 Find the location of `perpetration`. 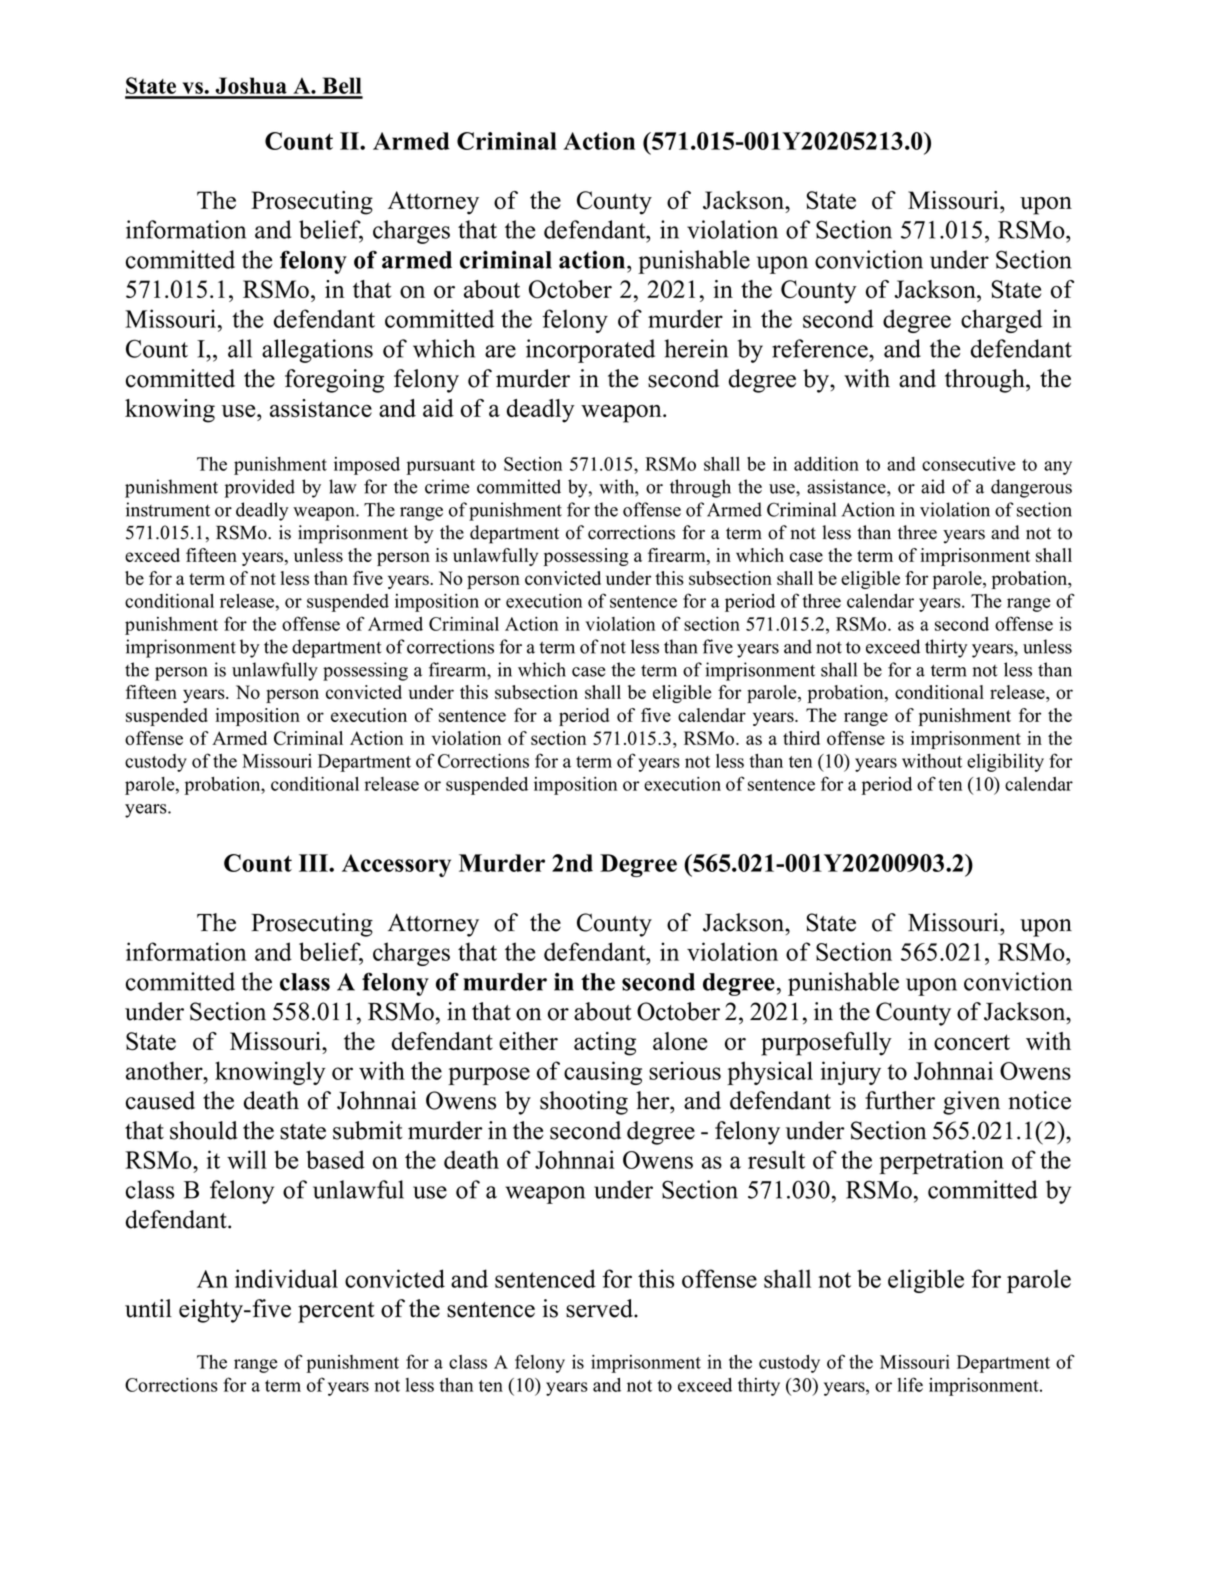

perpetration is located at coordinates (941, 1162).
